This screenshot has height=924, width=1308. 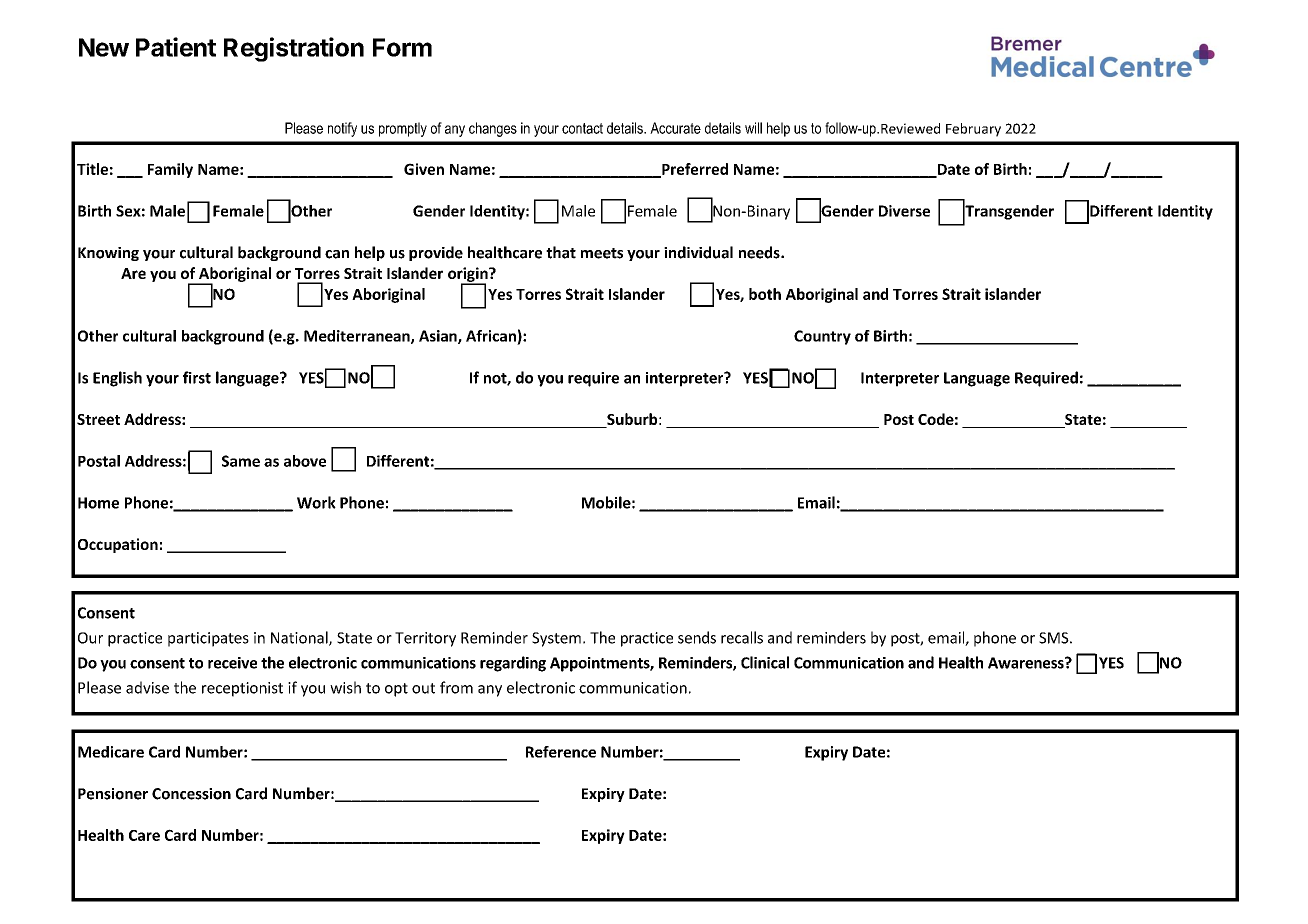 What do you see at coordinates (822, 337) in the screenshot?
I see `Country` at bounding box center [822, 337].
